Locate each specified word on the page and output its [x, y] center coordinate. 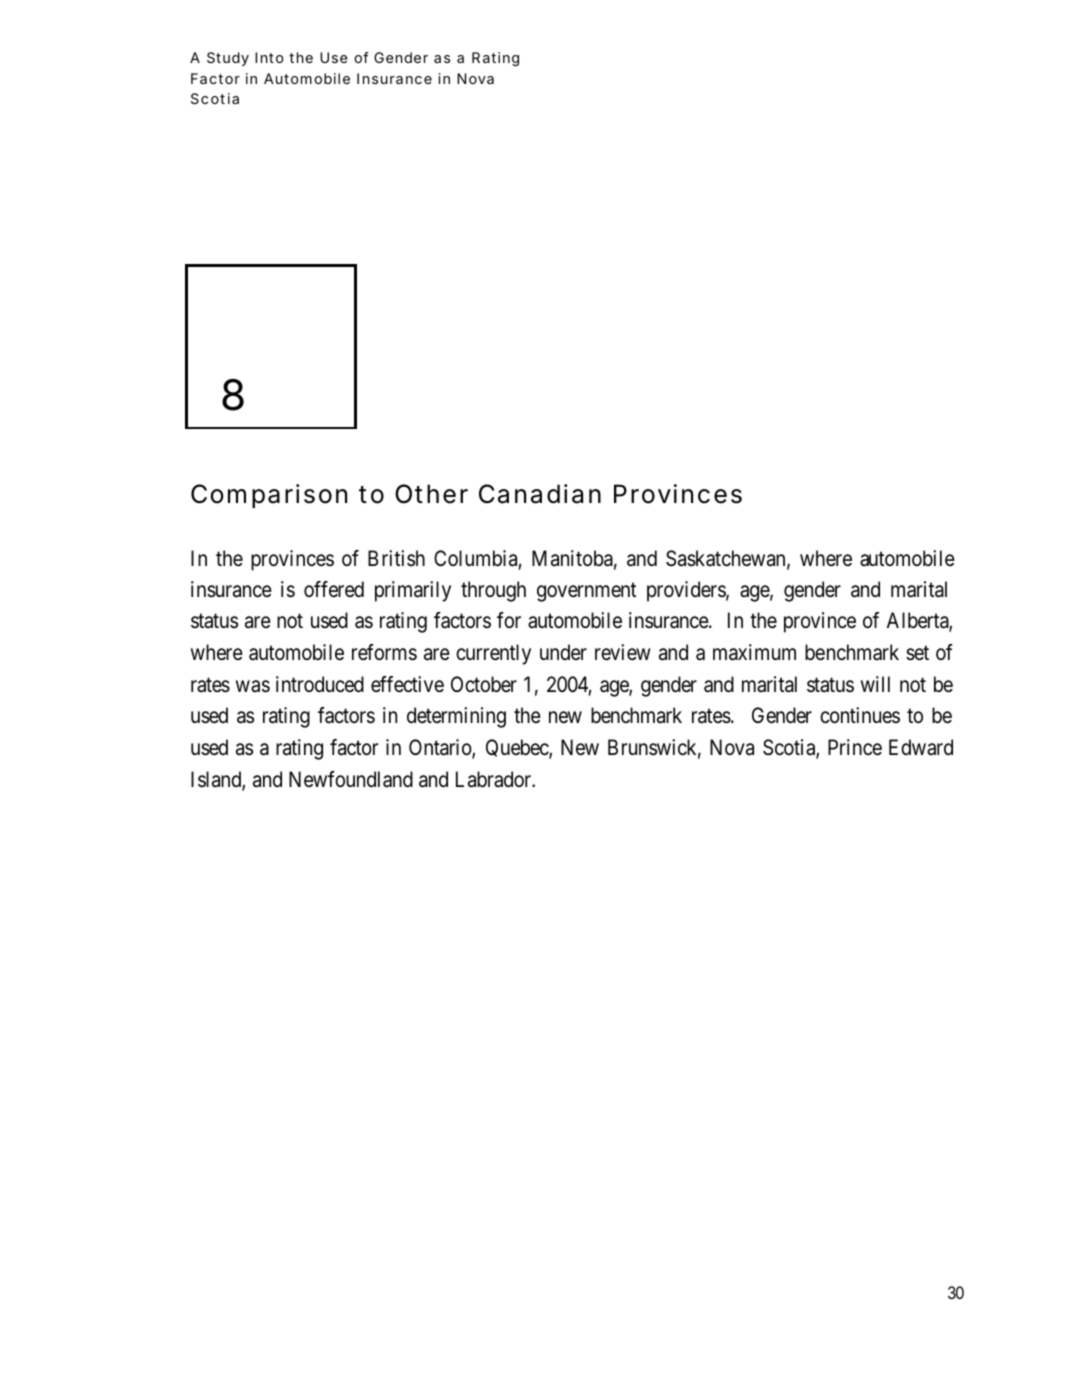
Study [228, 59]
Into [269, 57]
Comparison [269, 496]
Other [431, 494]
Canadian [540, 494]
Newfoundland [351, 779]
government [586, 592]
